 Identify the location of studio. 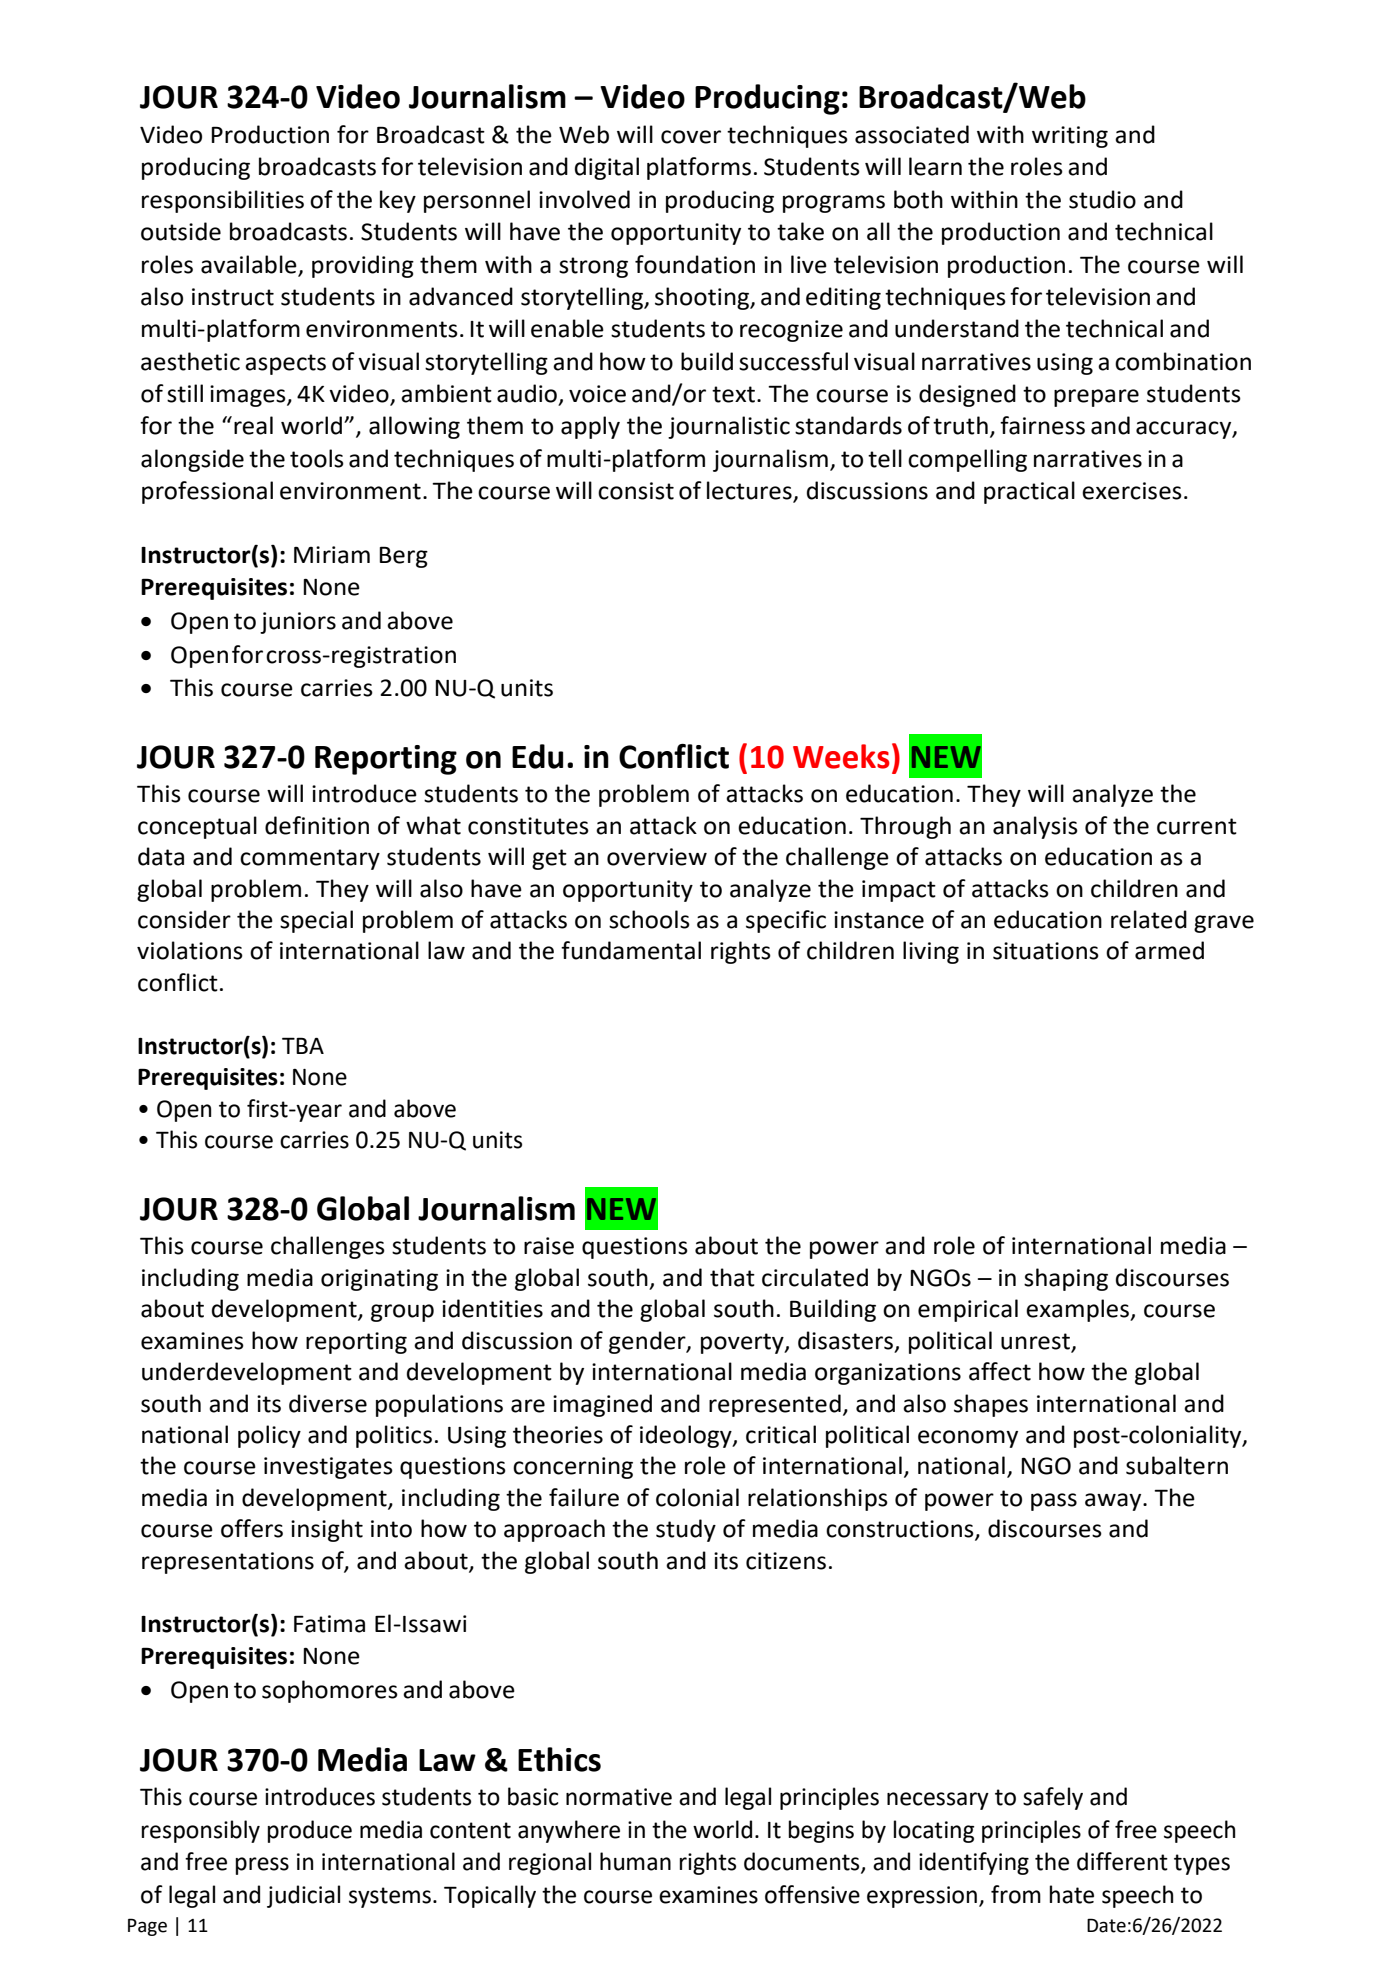
(1102, 199).
